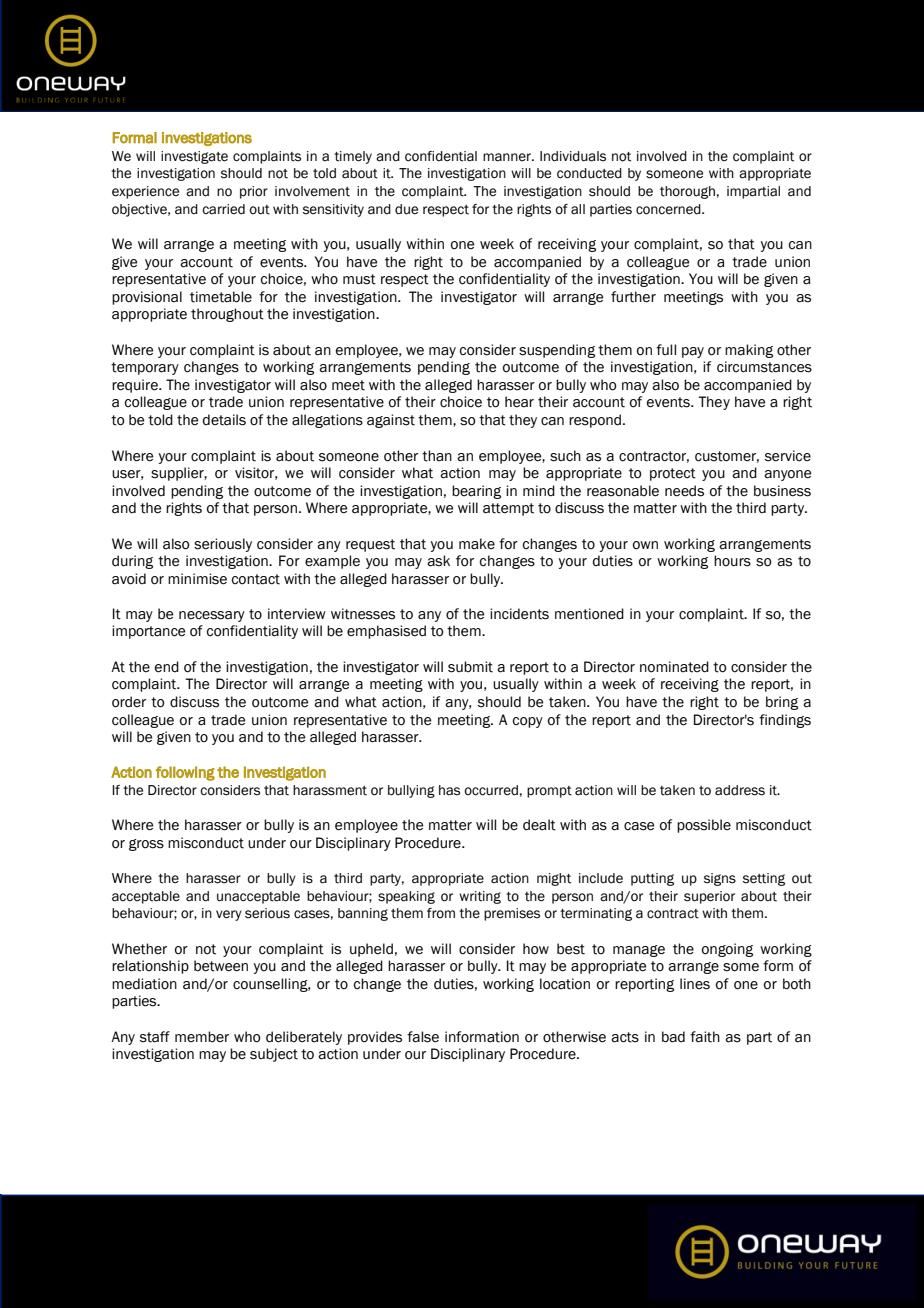  What do you see at coordinates (519, 614) in the screenshot?
I see `incidents` at bounding box center [519, 614].
